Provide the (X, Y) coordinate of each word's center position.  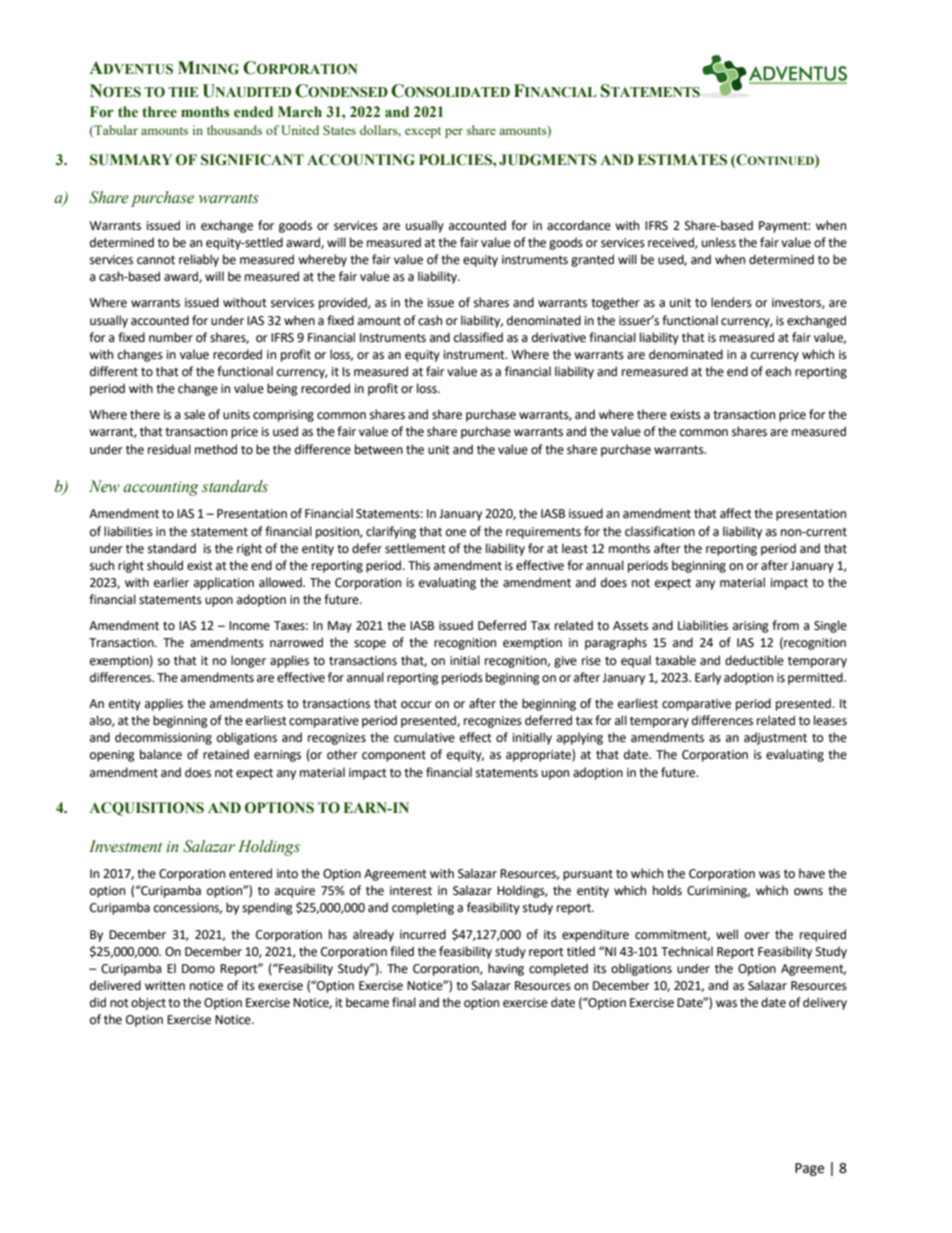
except (423, 132)
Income (249, 626)
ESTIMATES (682, 160)
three (159, 112)
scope (370, 645)
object (148, 1003)
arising (751, 627)
